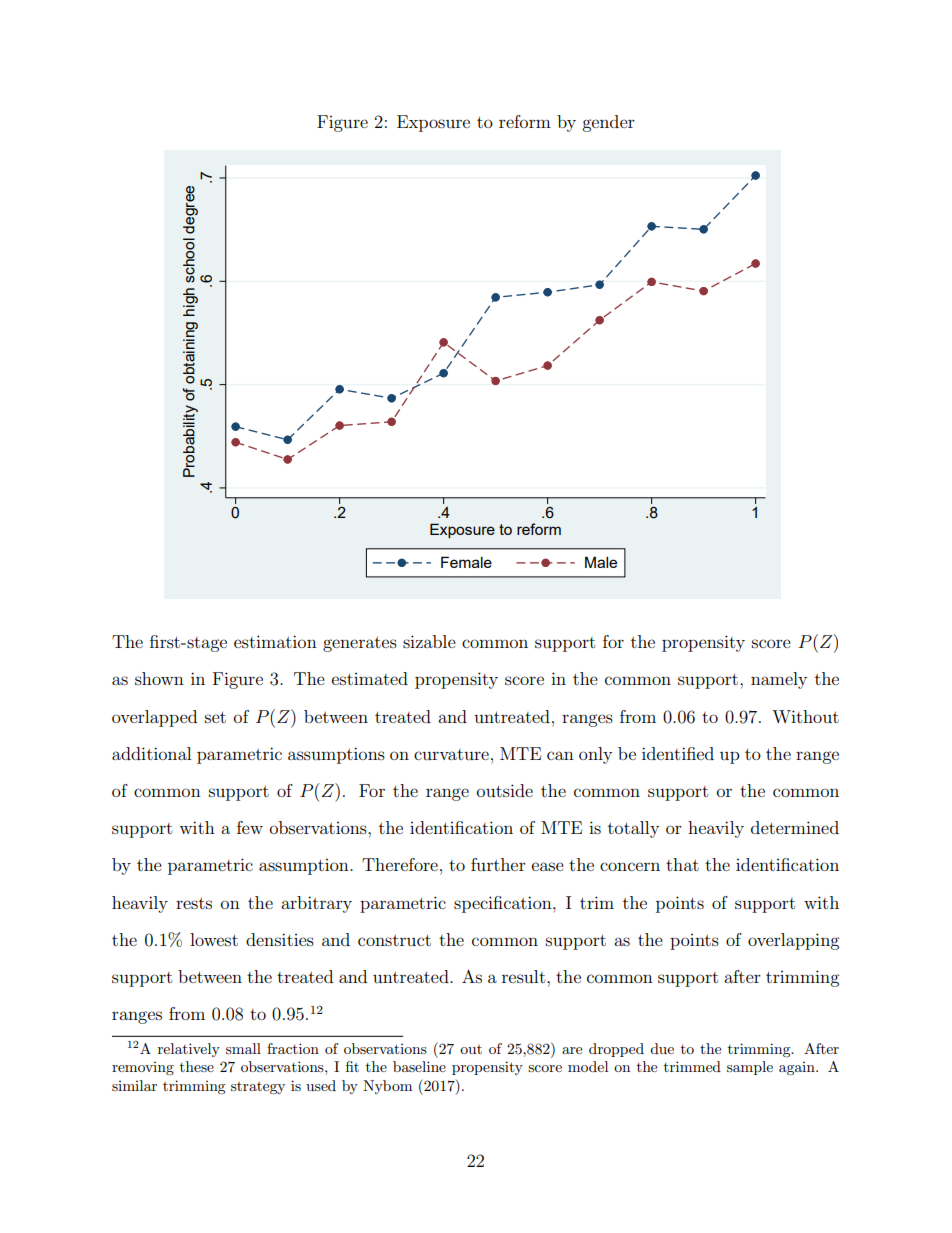  I want to click on estimated, so click(370, 678).
